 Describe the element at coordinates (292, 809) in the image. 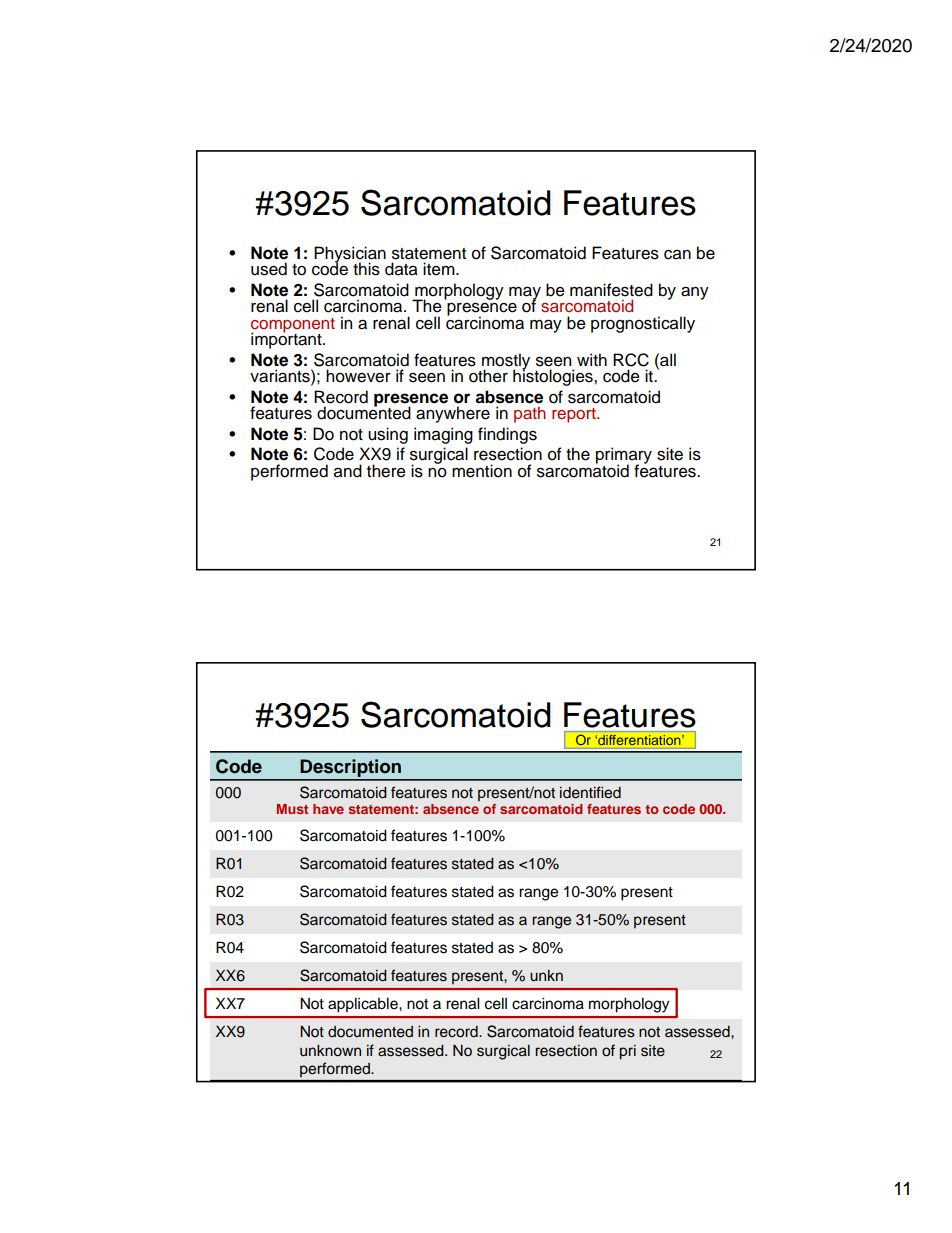

I see `Must` at that location.
